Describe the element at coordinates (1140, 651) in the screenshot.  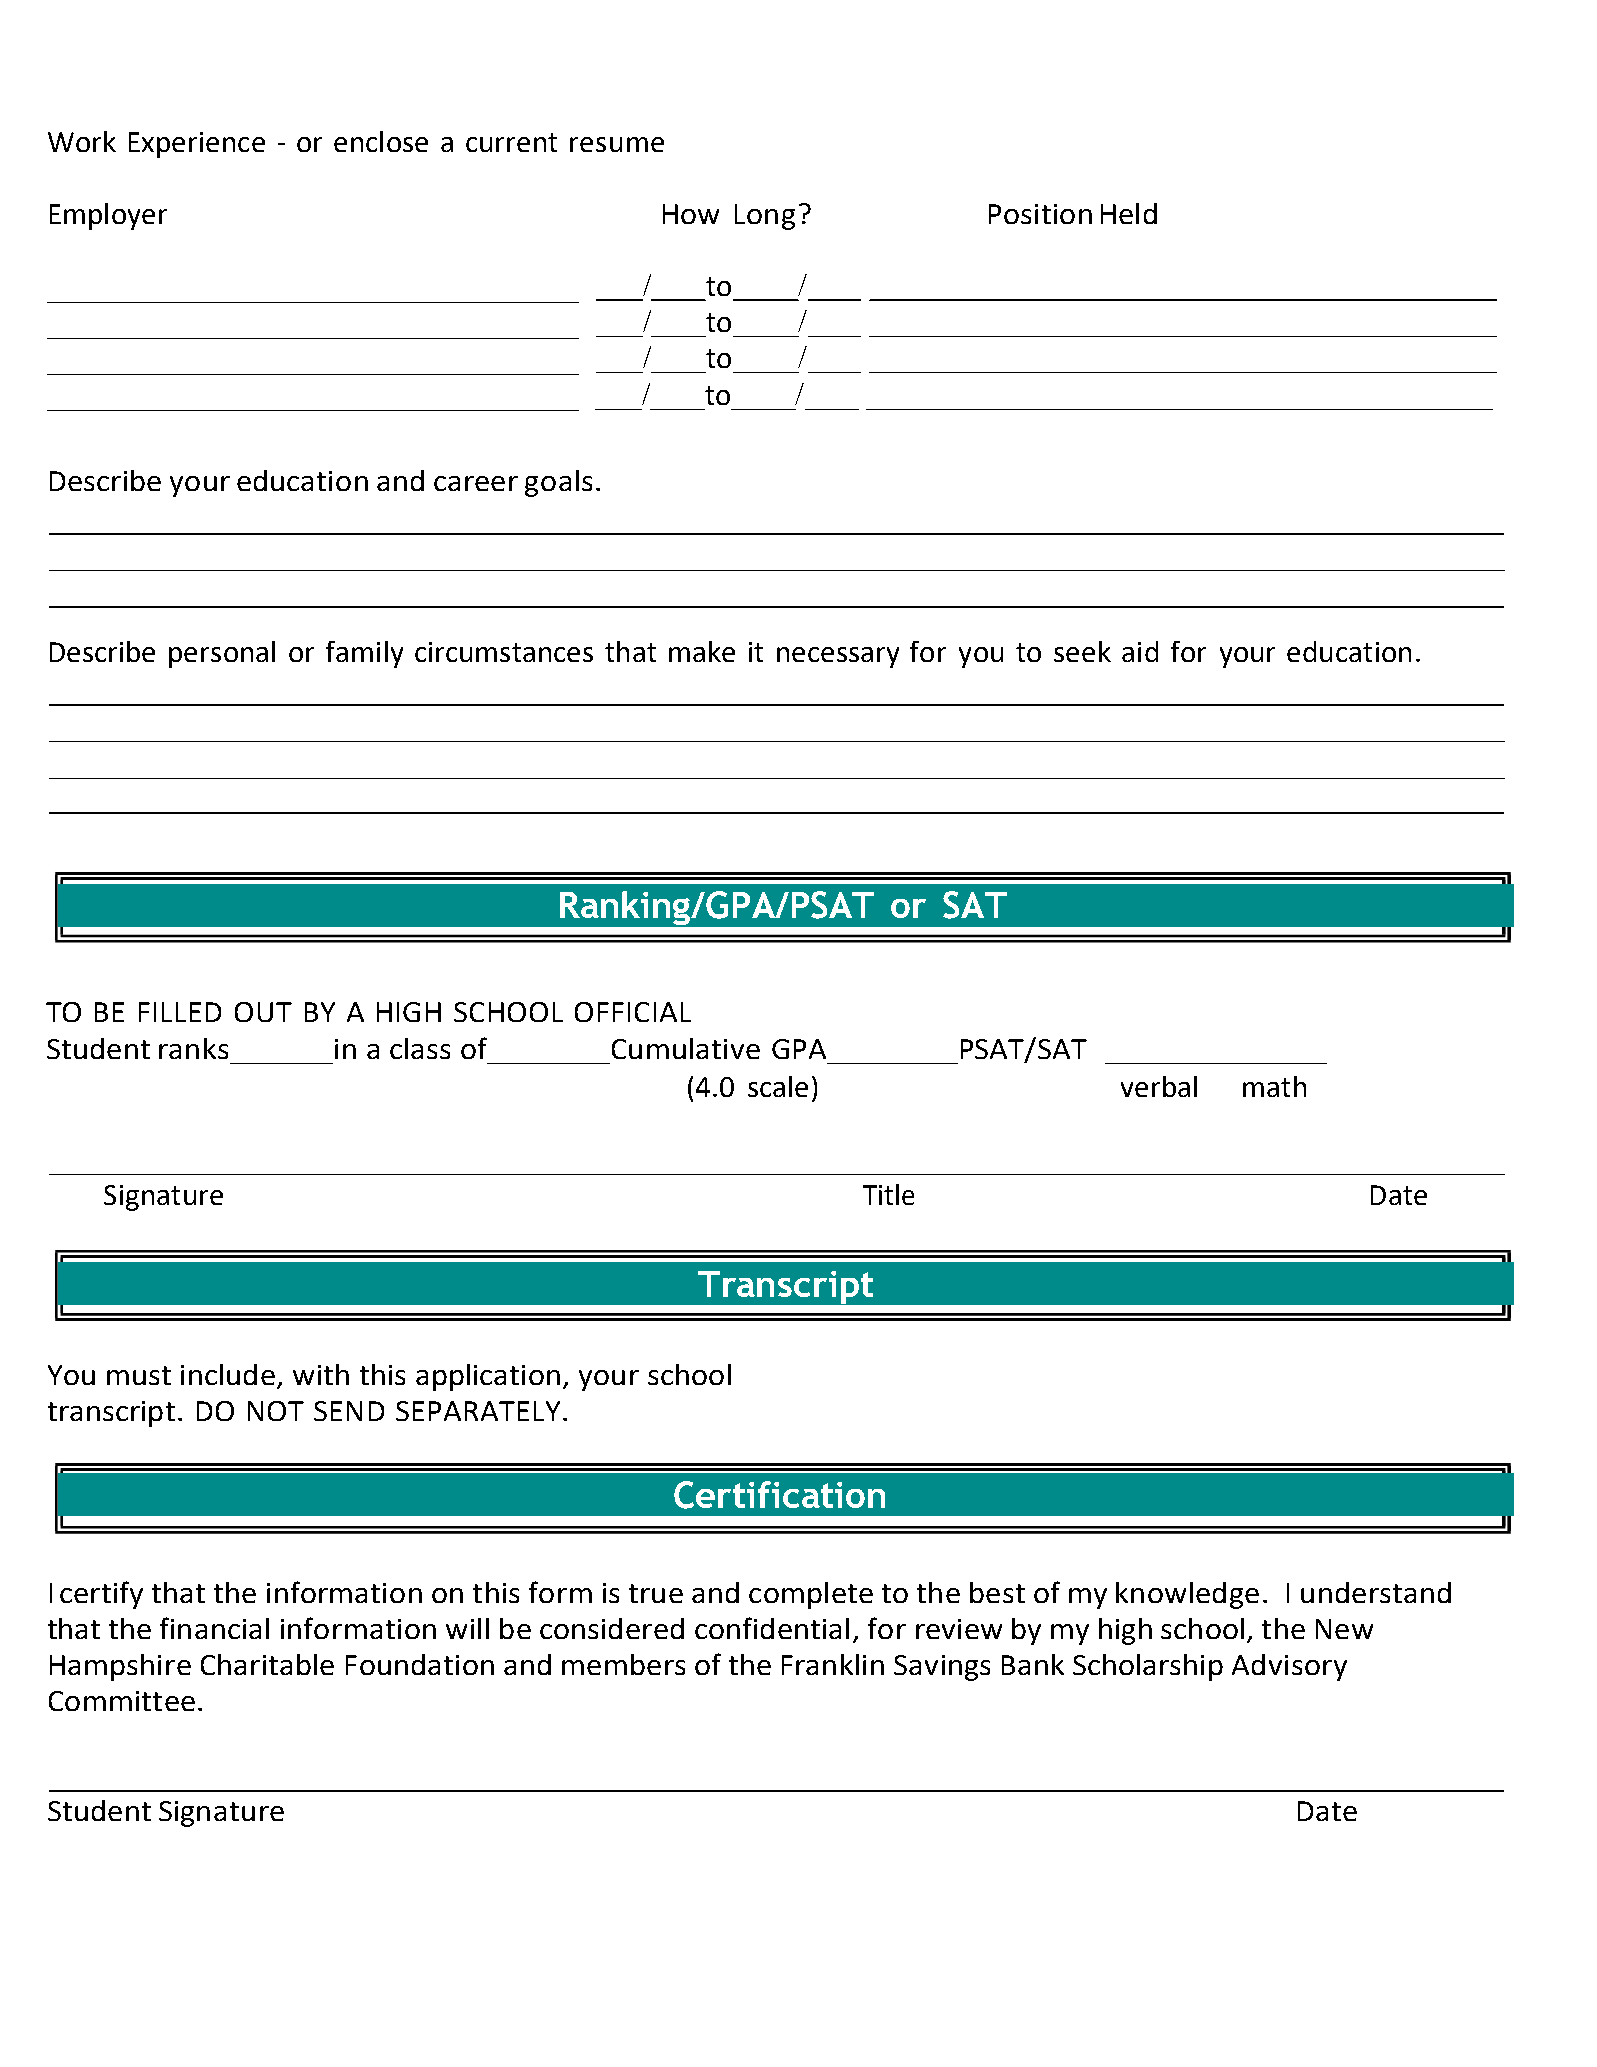
I see `aid` at that location.
